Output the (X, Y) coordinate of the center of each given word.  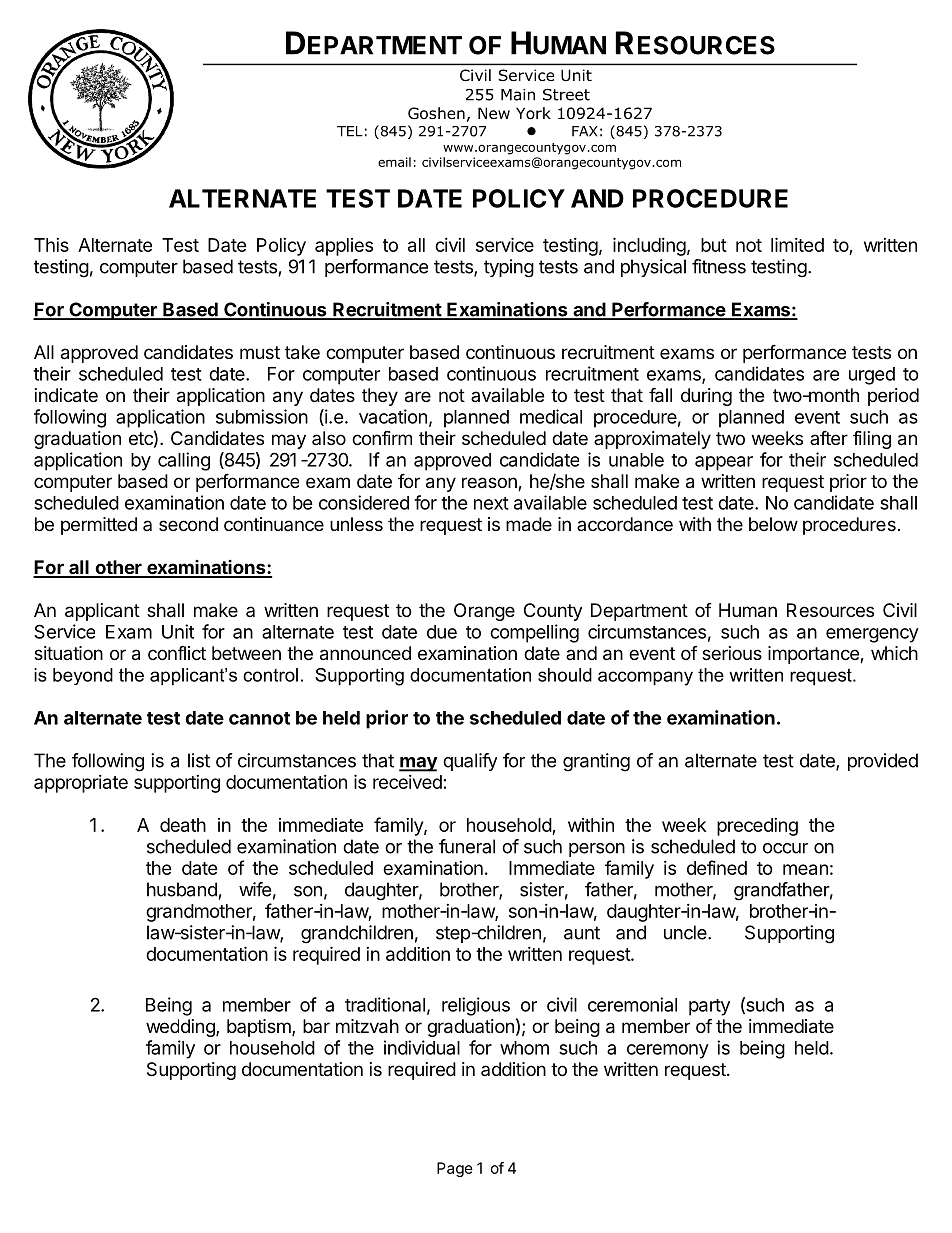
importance (814, 655)
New (494, 113)
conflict (177, 652)
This (51, 245)
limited (797, 244)
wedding (181, 1028)
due (442, 632)
